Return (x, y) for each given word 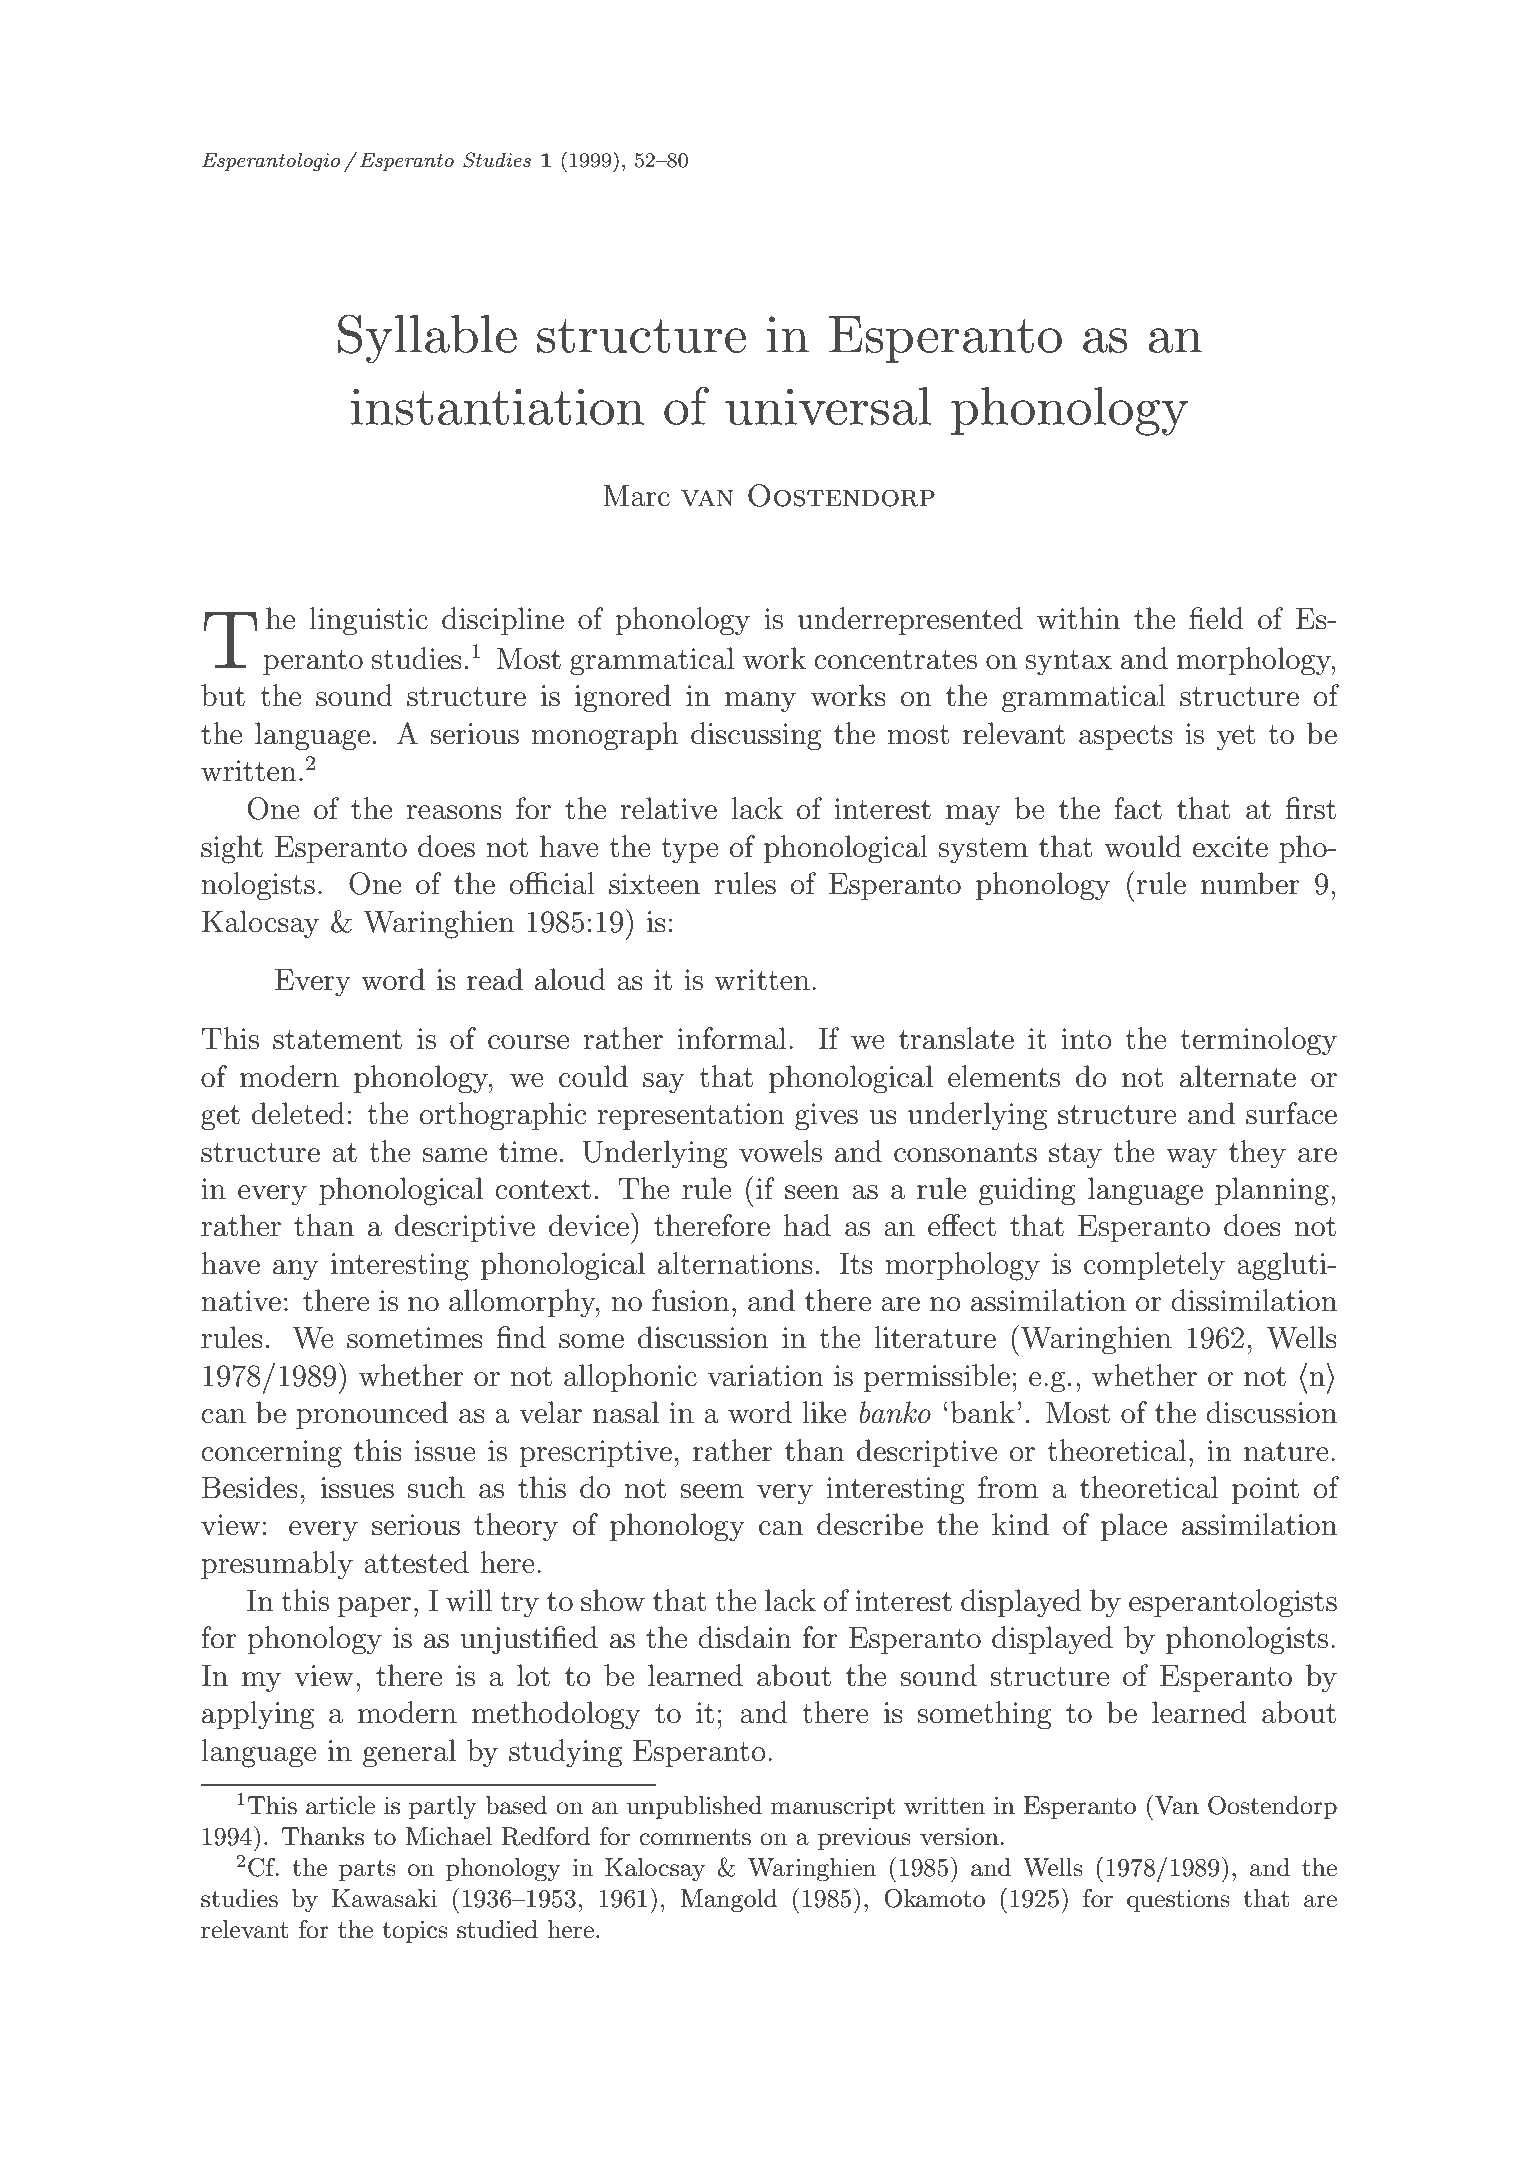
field (1216, 618)
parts (367, 1870)
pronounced (372, 1415)
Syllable (427, 339)
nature (1286, 1452)
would (1143, 846)
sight (232, 849)
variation (765, 1376)
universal (828, 406)
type (690, 851)
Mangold (729, 1901)
